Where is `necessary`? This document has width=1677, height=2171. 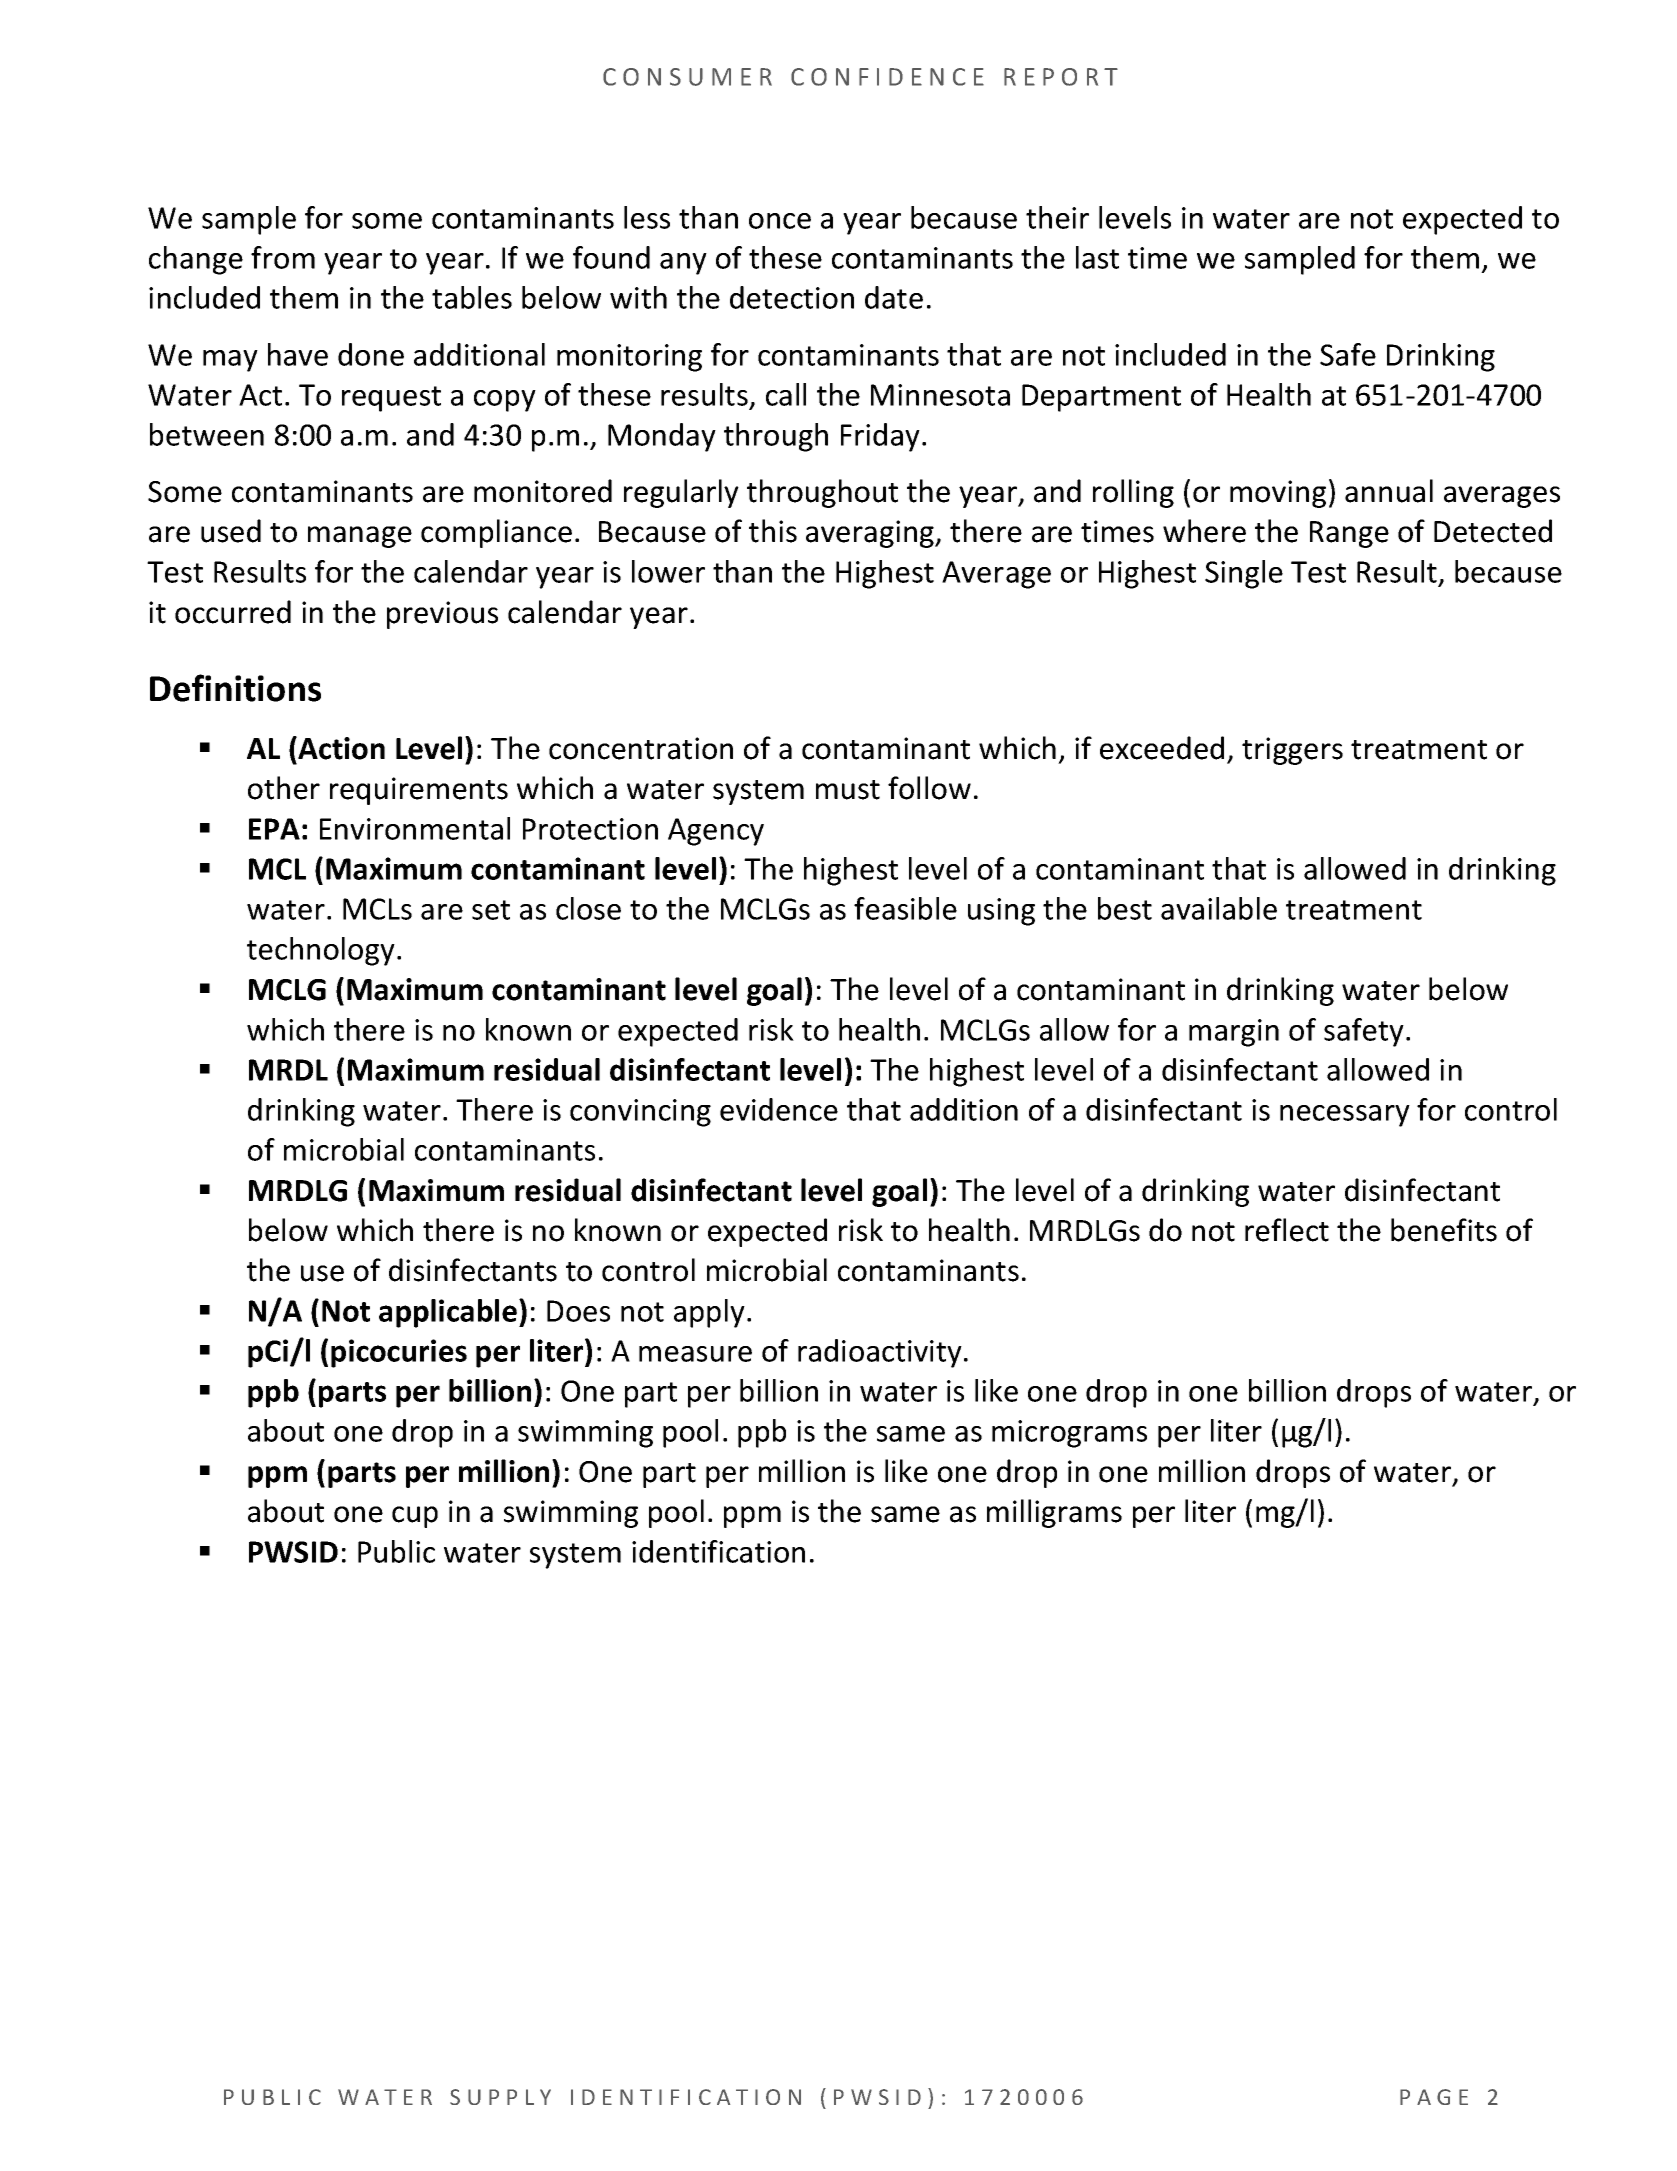 necessary is located at coordinates (1345, 1116).
